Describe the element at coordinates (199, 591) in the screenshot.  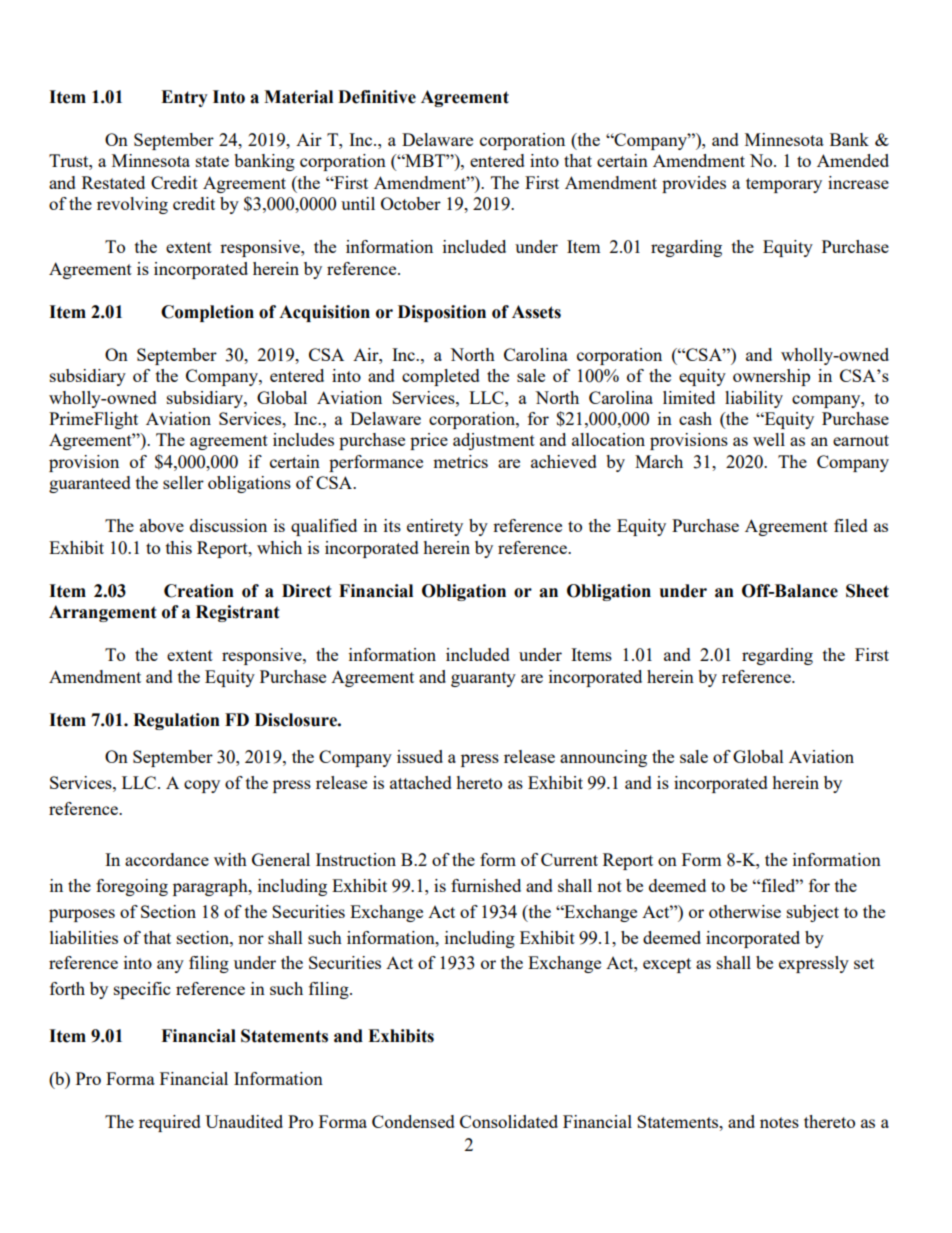
I see `Creation` at that location.
